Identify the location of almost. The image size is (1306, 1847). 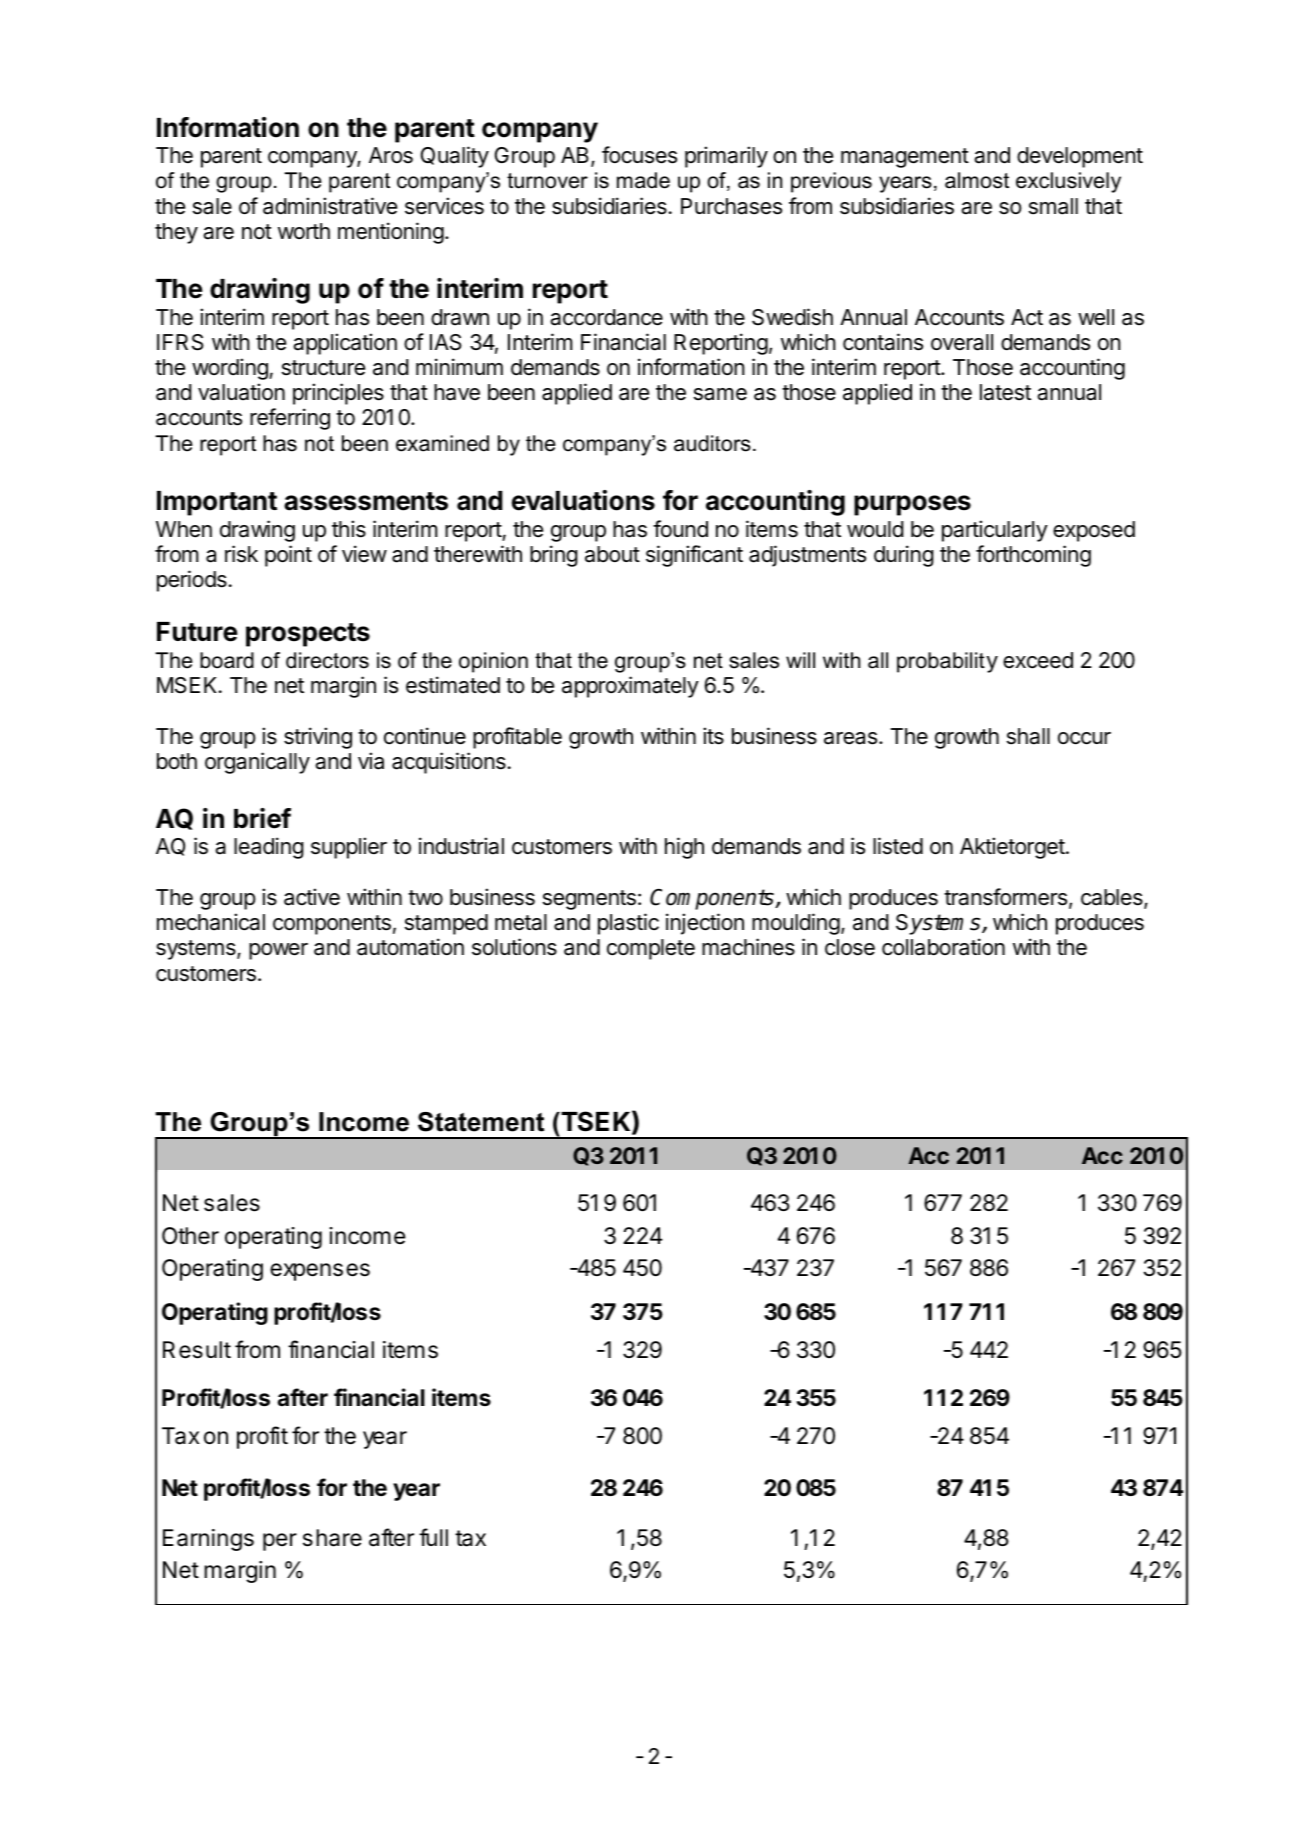
(977, 180).
